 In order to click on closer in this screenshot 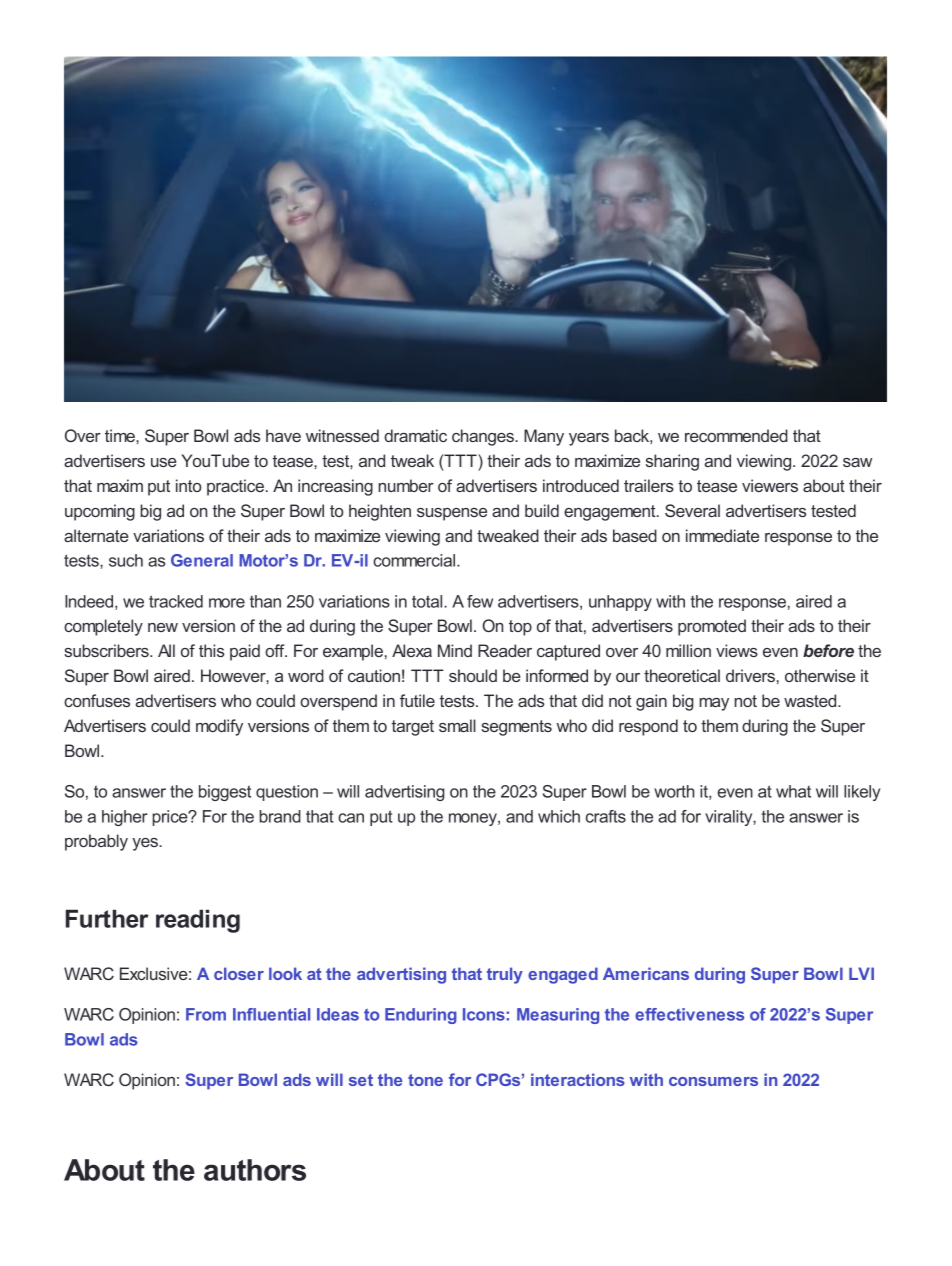, I will do `click(239, 973)`.
